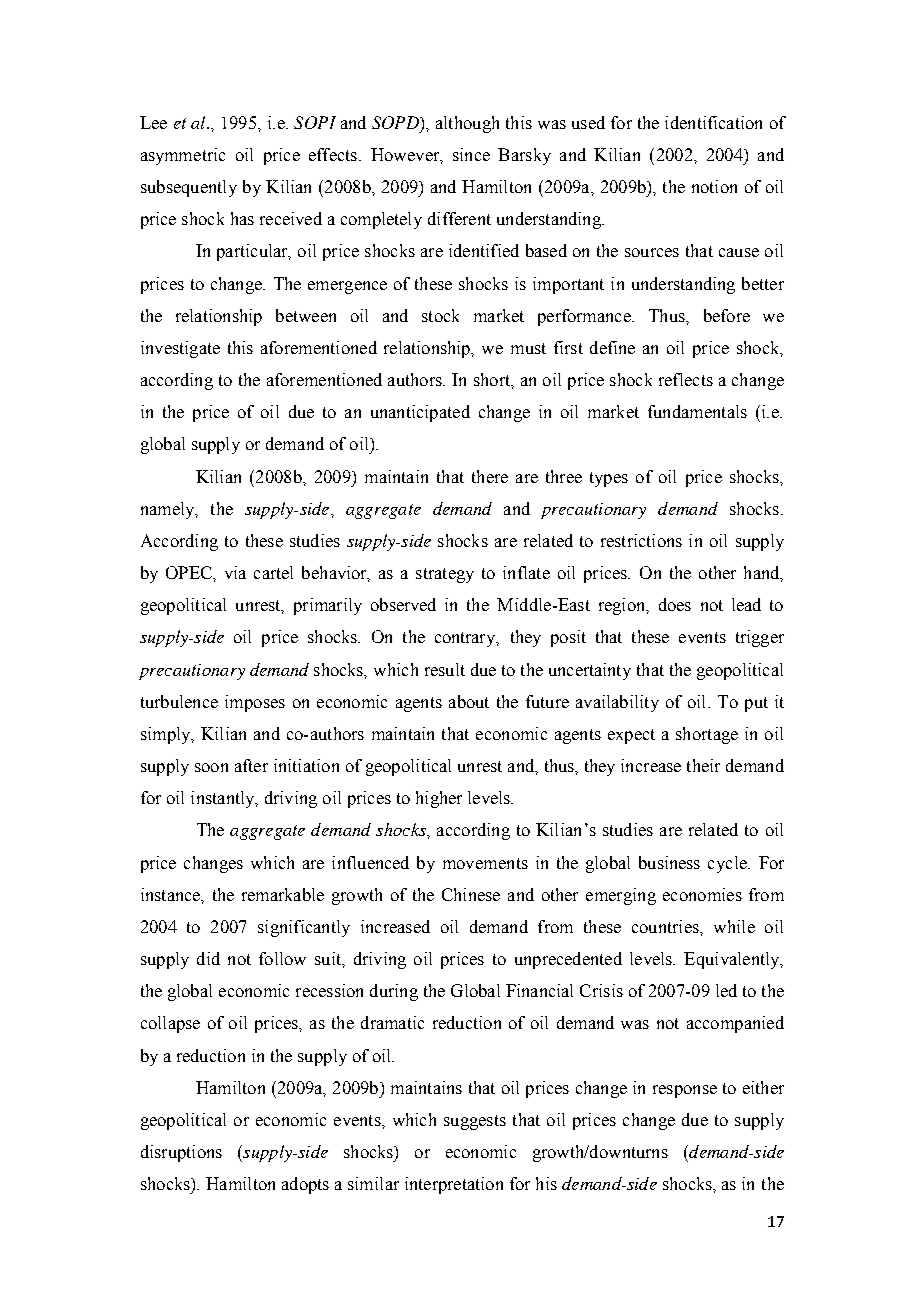 This image has width=924, height=1308. I want to click on response, so click(685, 1091).
